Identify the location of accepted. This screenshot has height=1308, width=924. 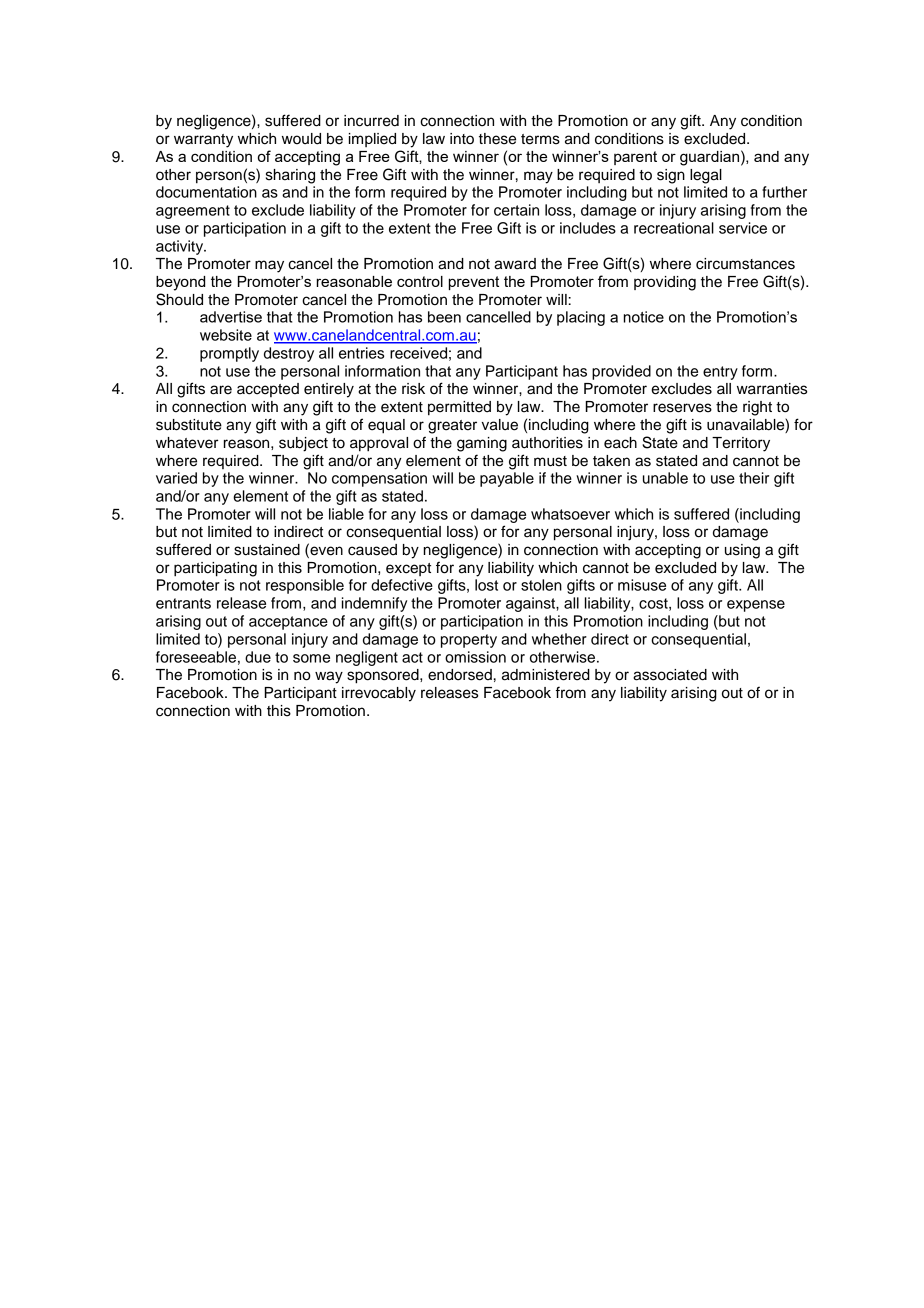
(268, 390).
